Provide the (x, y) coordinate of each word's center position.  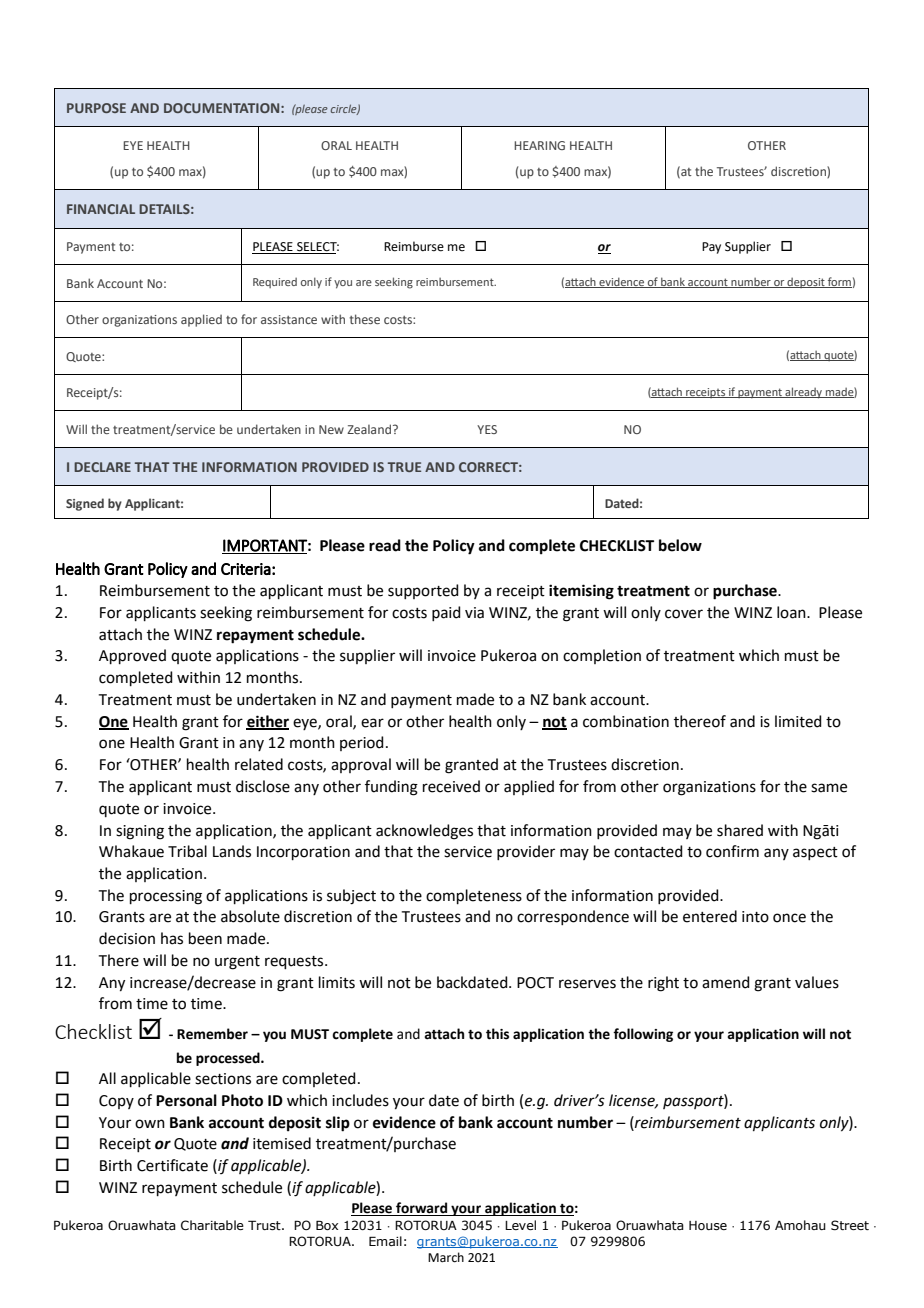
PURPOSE (96, 108)
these (364, 319)
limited (798, 721)
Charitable (212, 1225)
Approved (132, 656)
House (708, 1225)
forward (422, 1209)
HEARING (539, 145)
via (474, 613)
